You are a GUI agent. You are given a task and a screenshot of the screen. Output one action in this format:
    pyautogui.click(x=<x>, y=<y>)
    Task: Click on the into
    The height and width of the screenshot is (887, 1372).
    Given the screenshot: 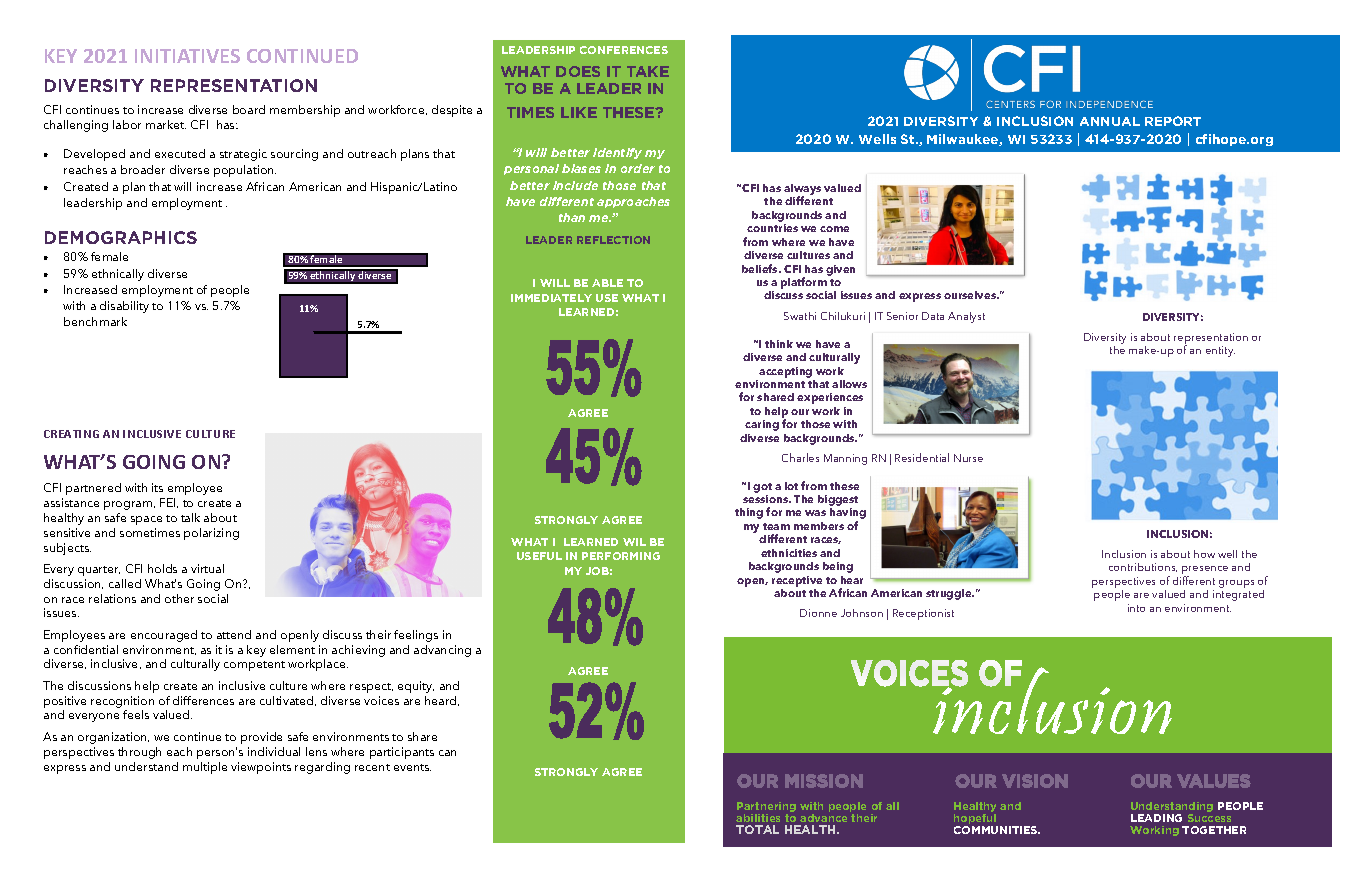 What is the action you would take?
    pyautogui.click(x=1136, y=608)
